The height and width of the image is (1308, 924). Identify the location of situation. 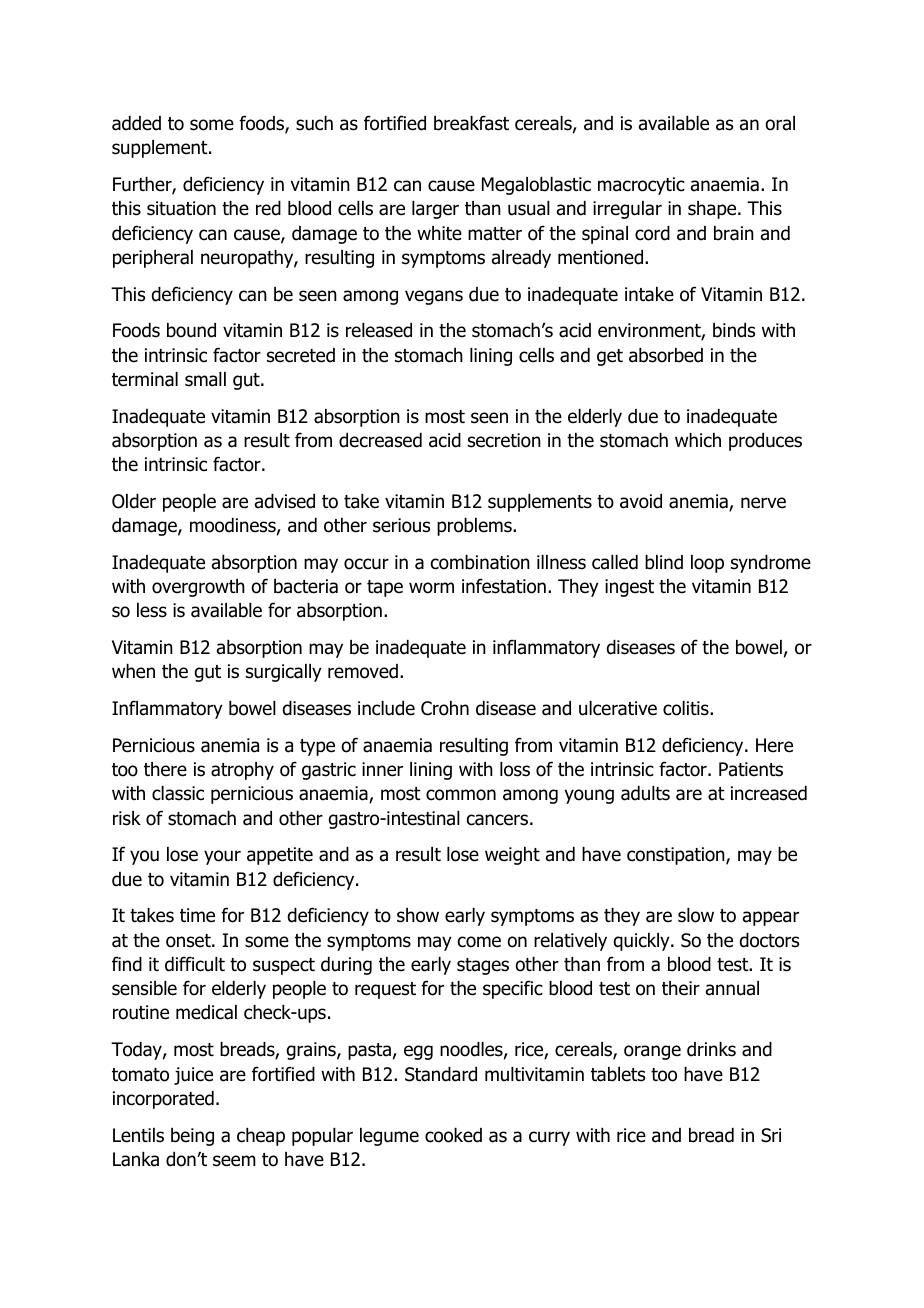
(181, 208).
